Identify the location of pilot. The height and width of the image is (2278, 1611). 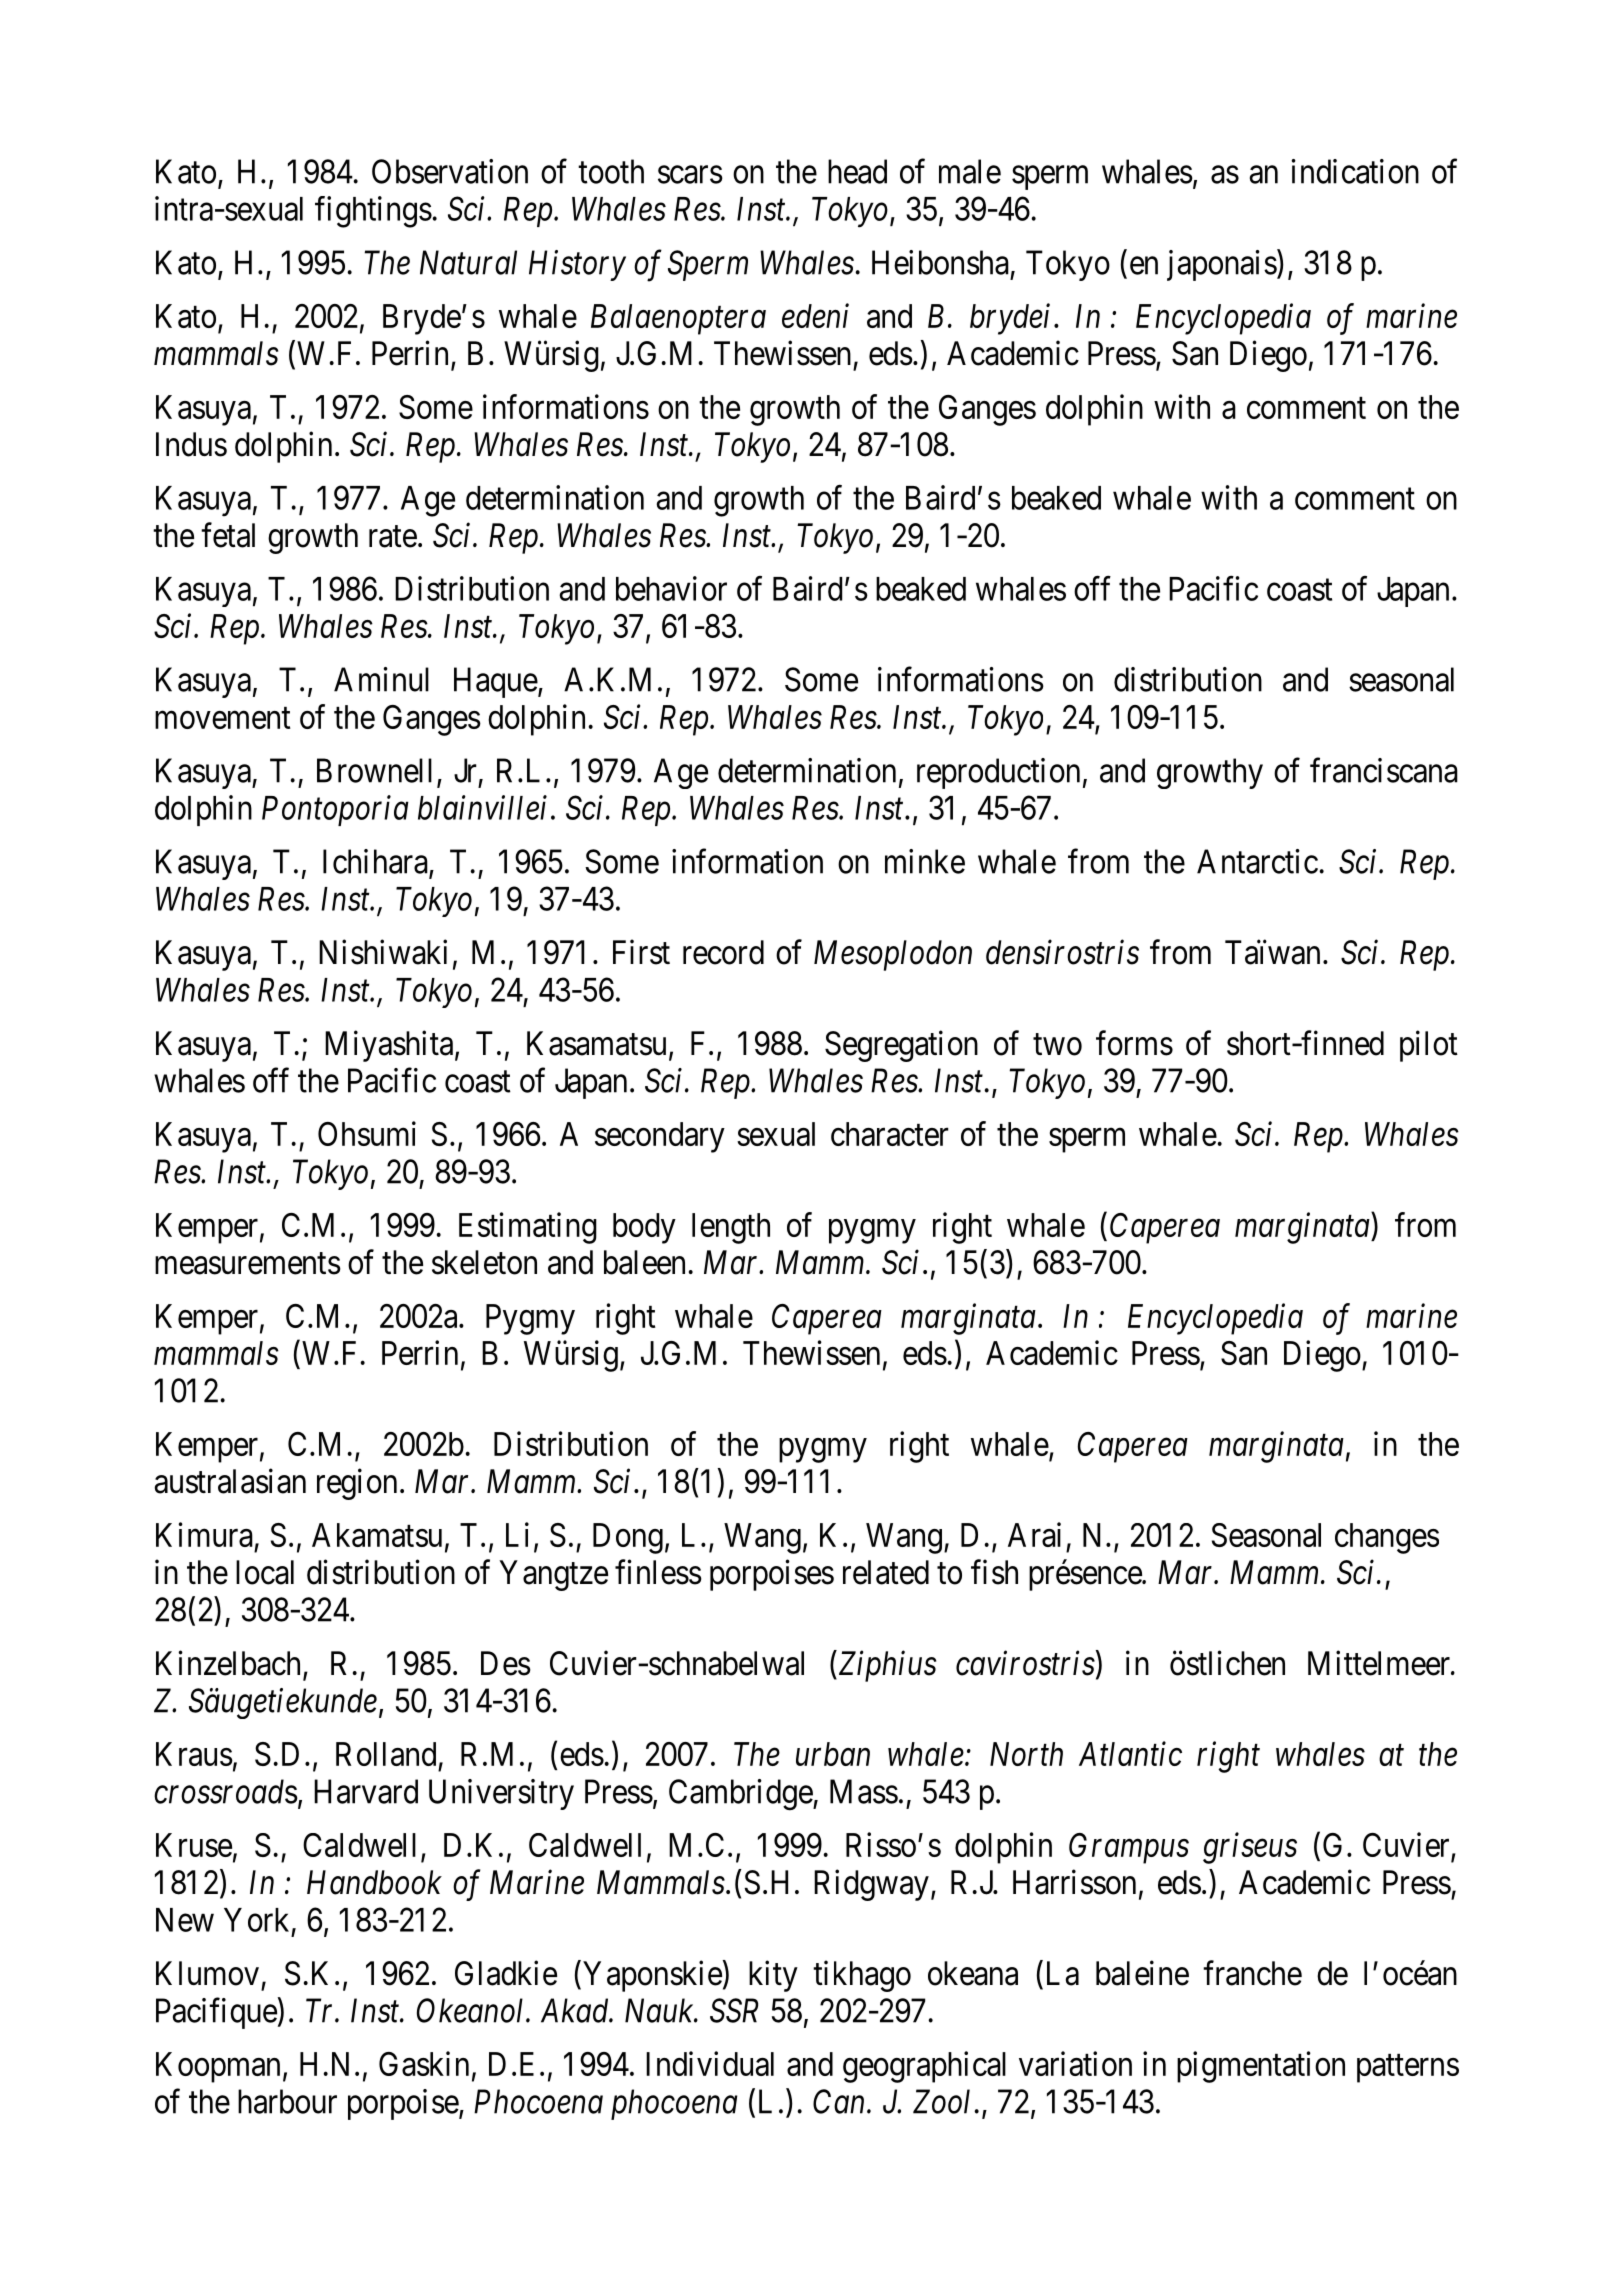
(1429, 1046).
